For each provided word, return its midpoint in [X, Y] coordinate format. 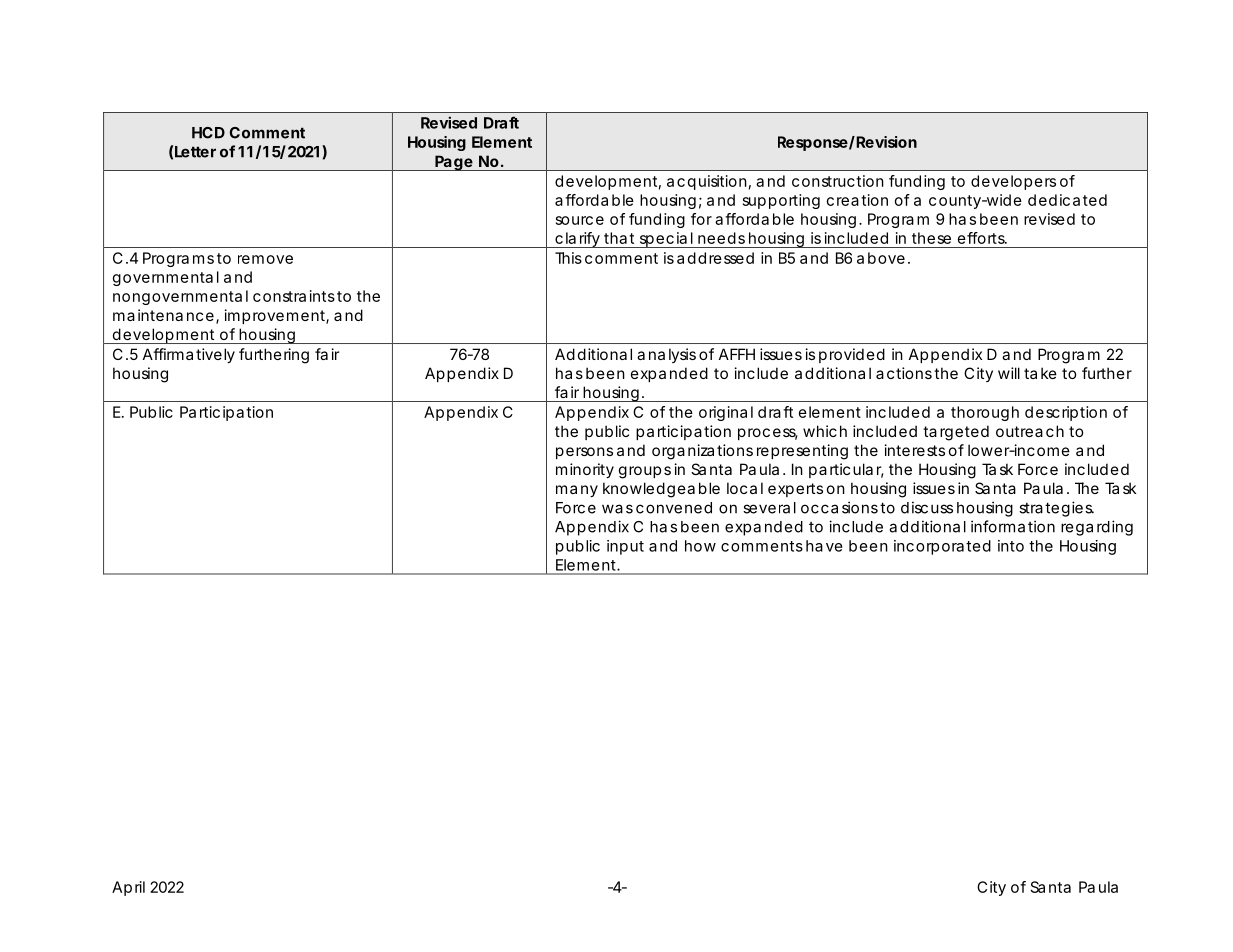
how [700, 546]
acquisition [707, 182]
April [128, 888]
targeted [956, 433]
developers [1013, 182]
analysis [666, 355]
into [1011, 546]
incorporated [942, 547]
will [1009, 373]
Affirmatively [189, 355]
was [617, 509]
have [824, 546]
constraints [294, 296]
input [625, 547]
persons [584, 453]
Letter [195, 152]
